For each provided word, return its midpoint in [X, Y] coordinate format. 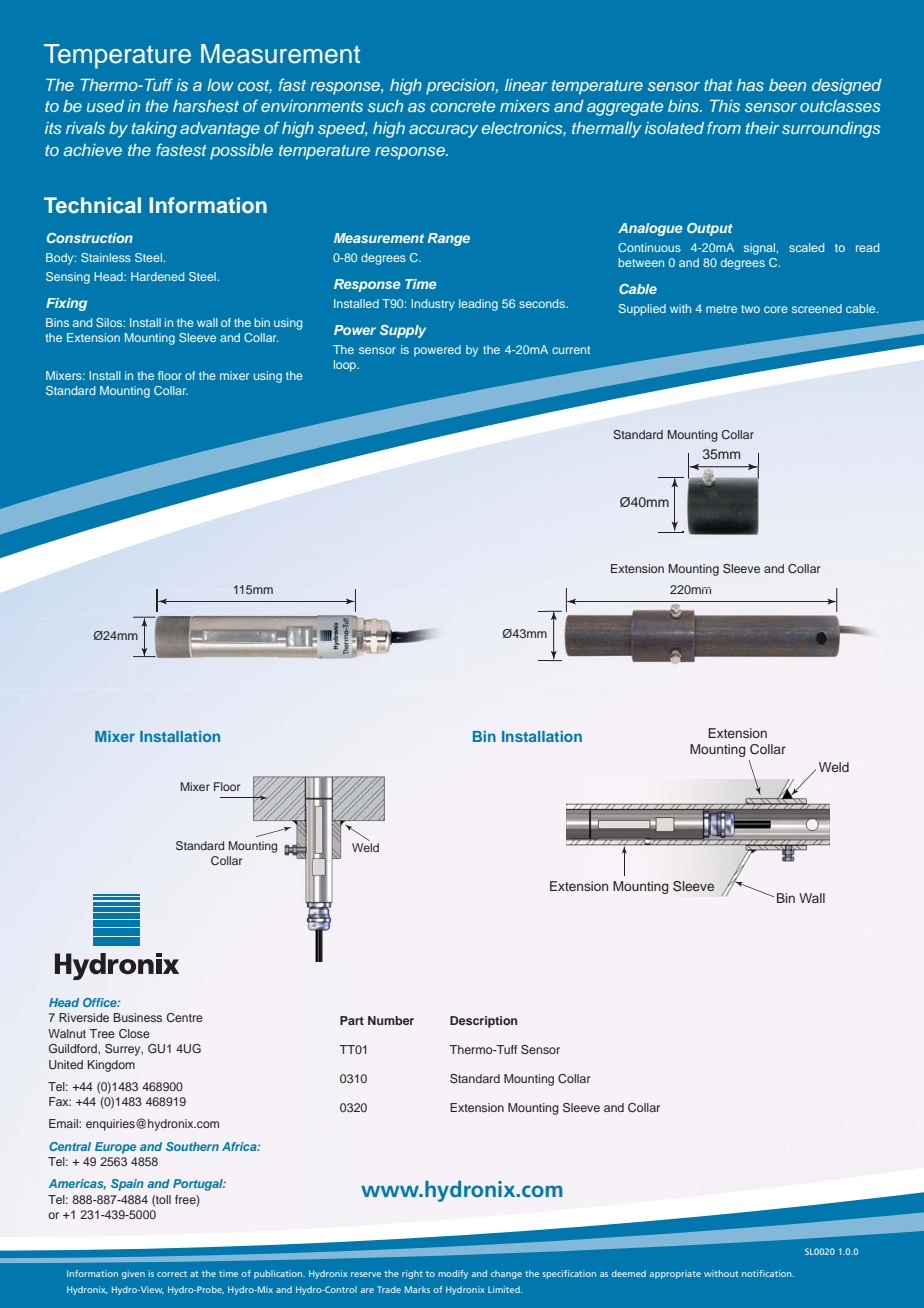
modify [453, 1274]
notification [768, 1273]
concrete [462, 106]
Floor [227, 786]
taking [154, 130]
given [133, 1274]
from [724, 127]
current [571, 350]
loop [346, 366]
